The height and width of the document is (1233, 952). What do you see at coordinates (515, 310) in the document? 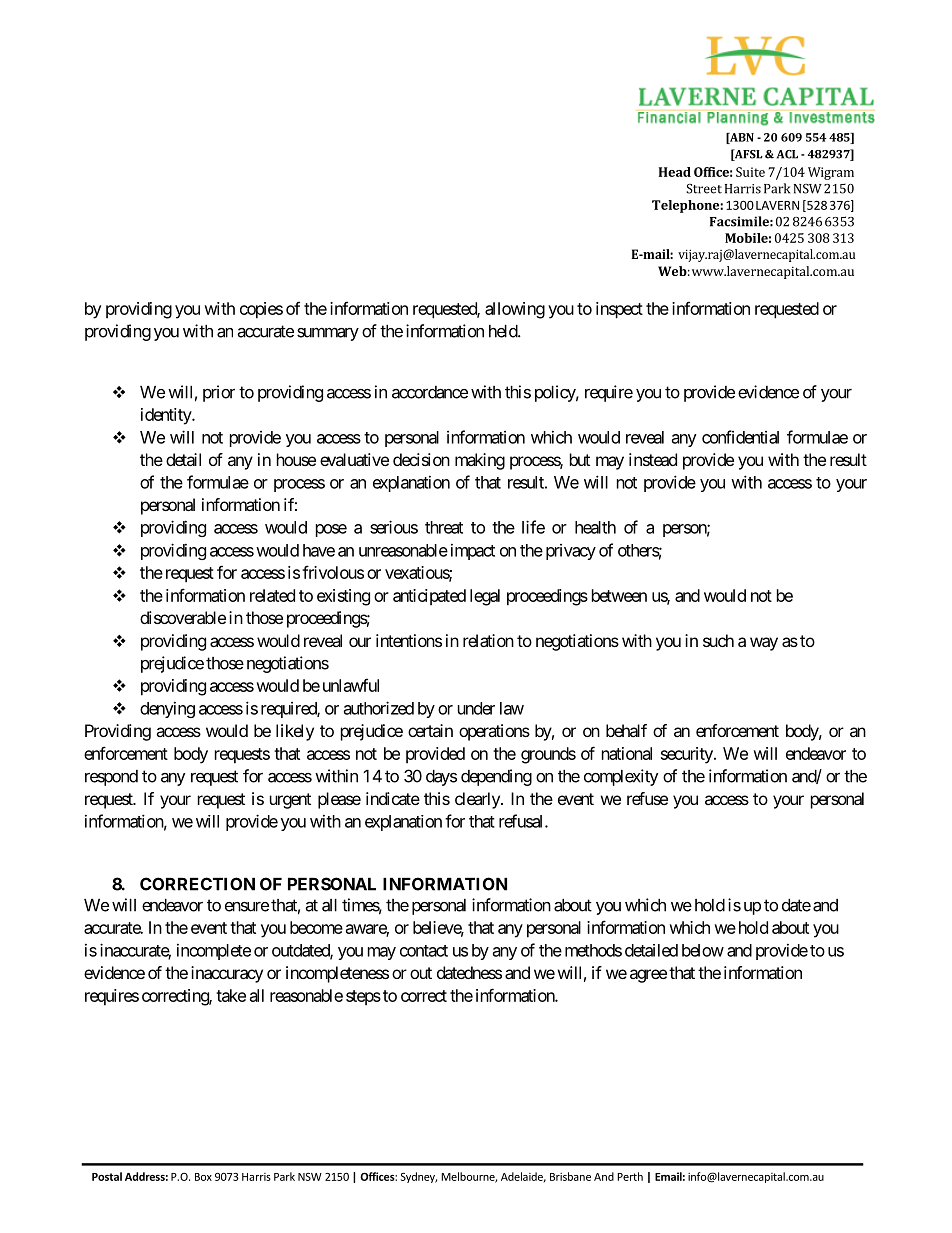
I see `allowing` at bounding box center [515, 310].
